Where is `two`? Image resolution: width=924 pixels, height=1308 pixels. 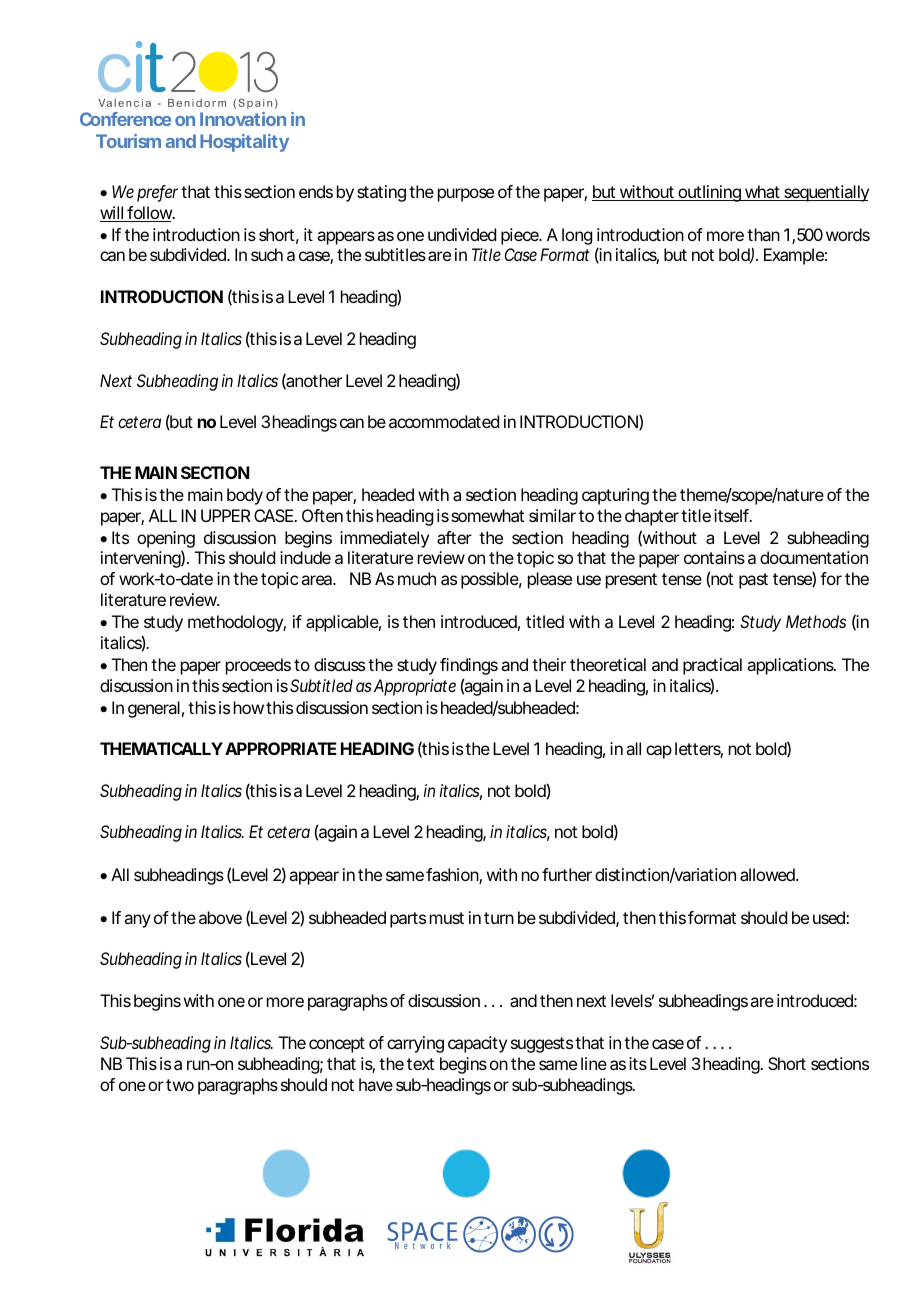 two is located at coordinates (180, 1085).
